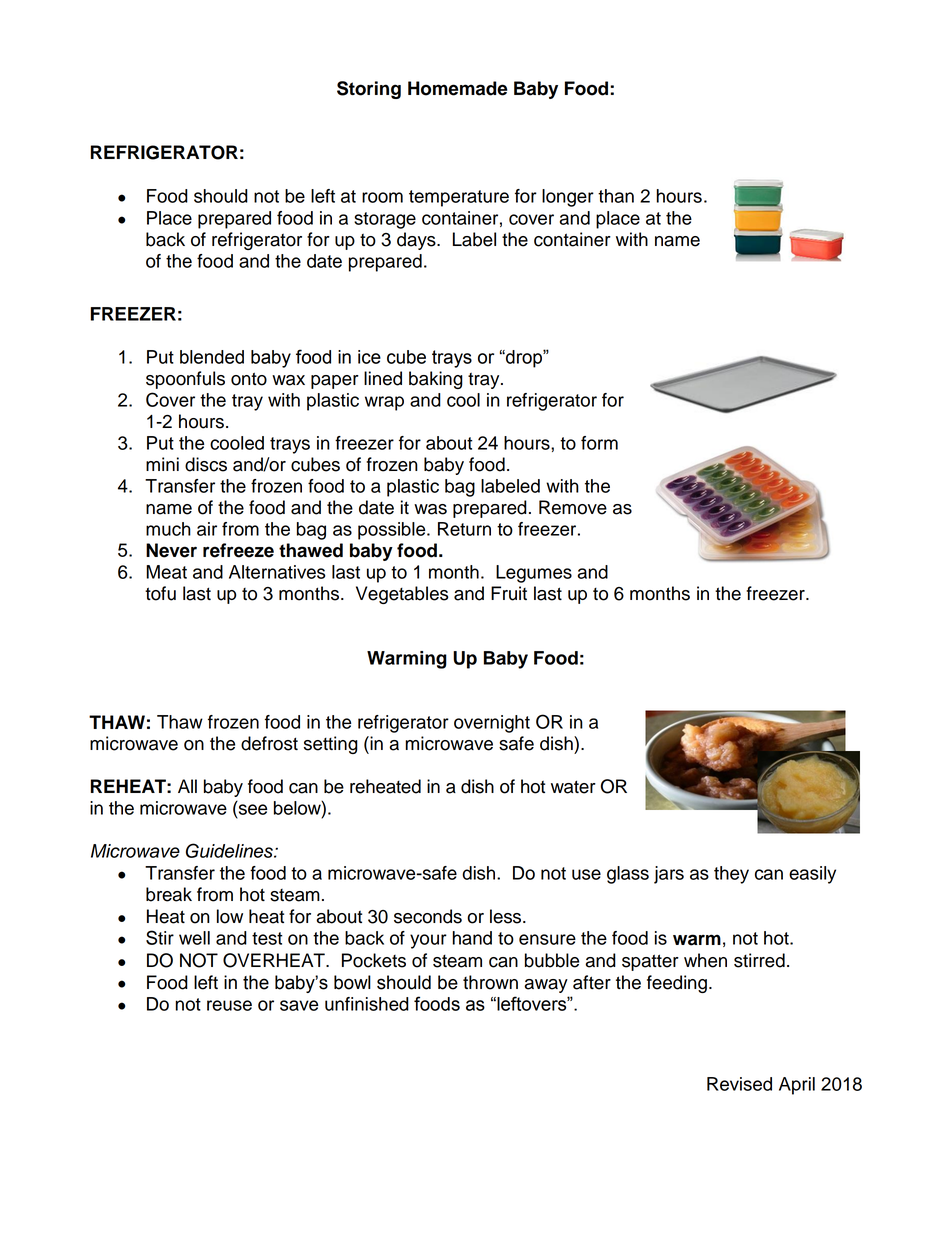 This document has height=1233, width=952. What do you see at coordinates (369, 90) in the document?
I see `Storing` at bounding box center [369, 90].
